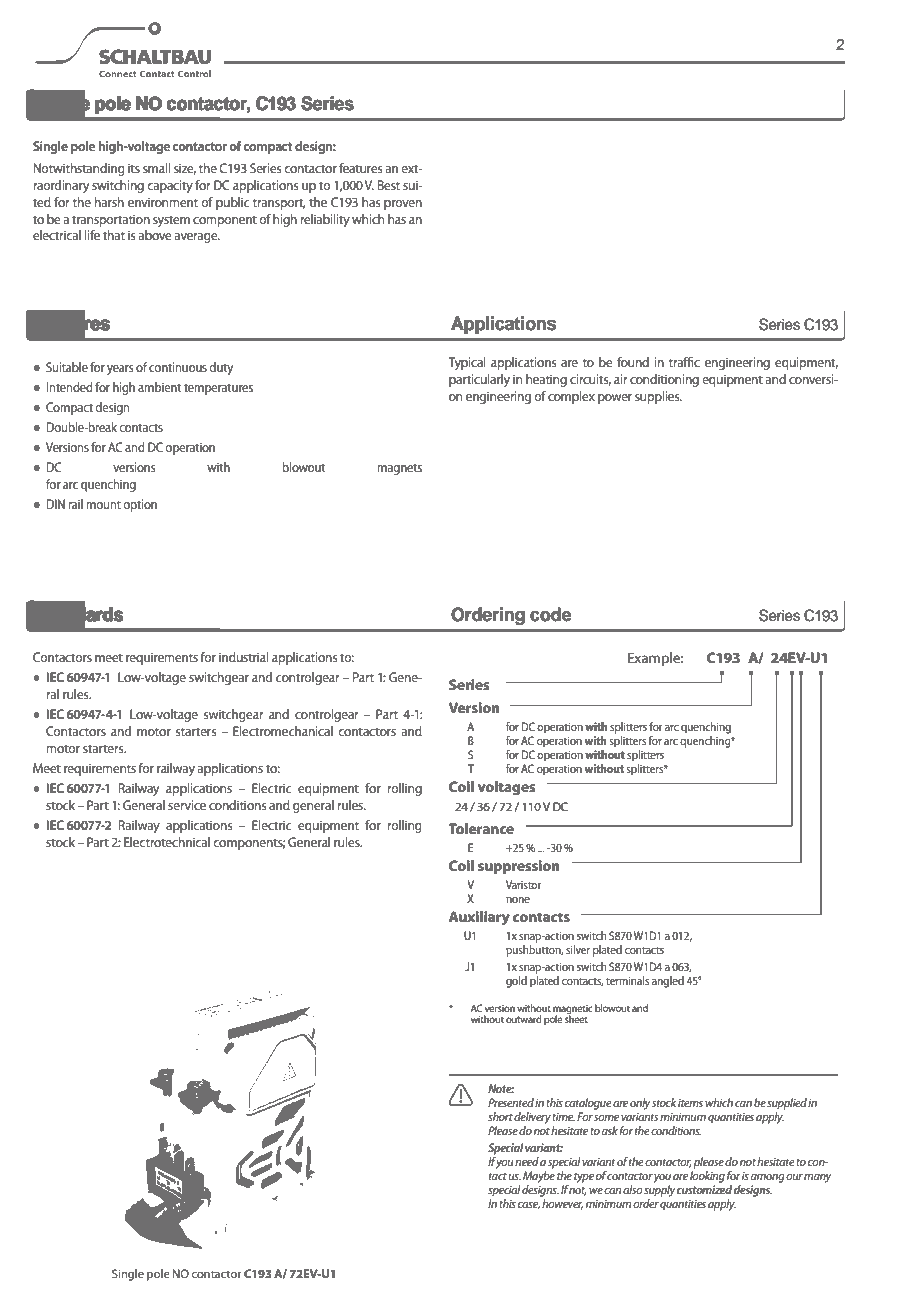 This screenshot has height=1308, width=924. What do you see at coordinates (550, 614) in the screenshot?
I see `code` at bounding box center [550, 614].
